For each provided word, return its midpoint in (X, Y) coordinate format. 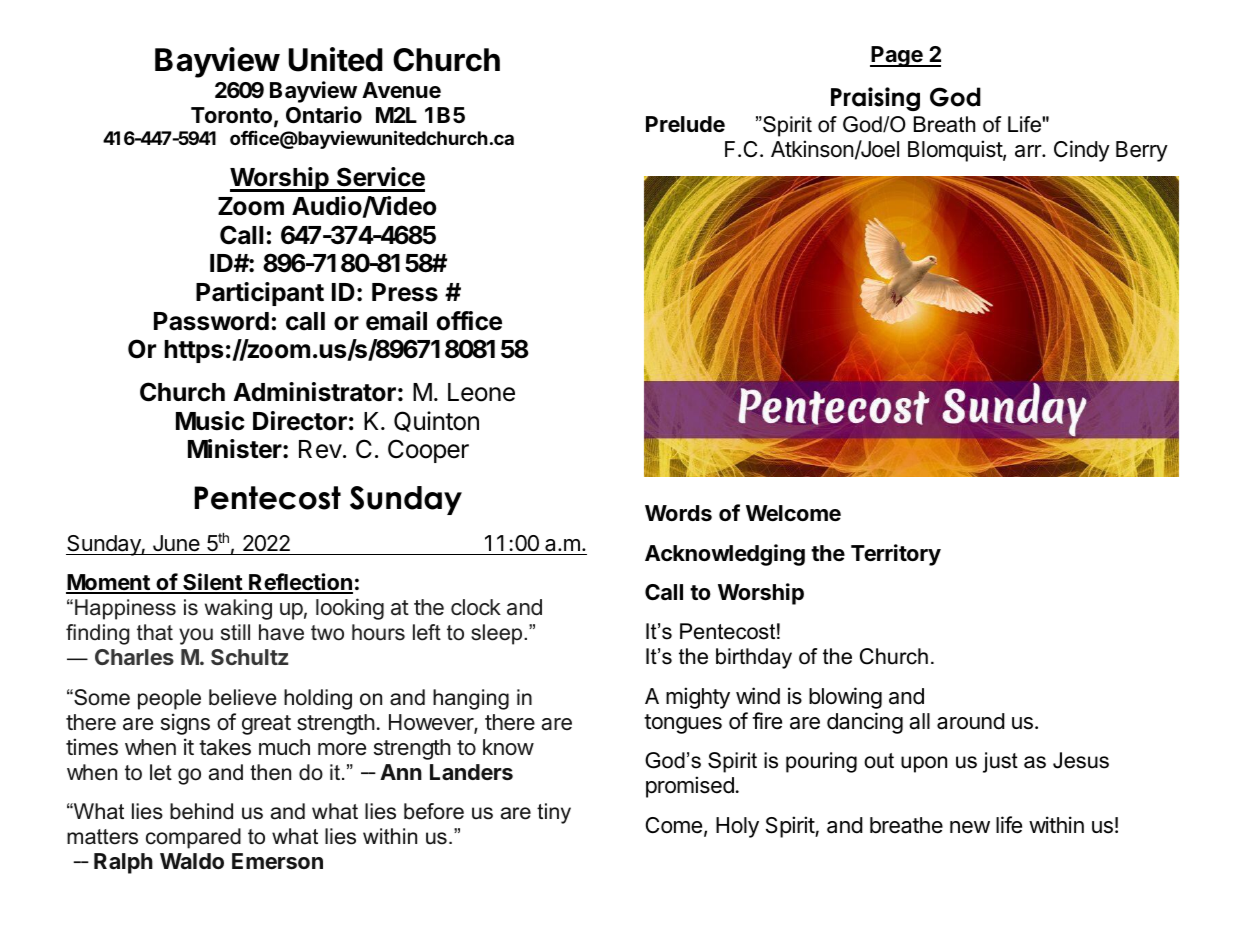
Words (678, 513)
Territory (896, 555)
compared (193, 838)
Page (897, 56)
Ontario (324, 115)
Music (210, 421)
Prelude (685, 124)
